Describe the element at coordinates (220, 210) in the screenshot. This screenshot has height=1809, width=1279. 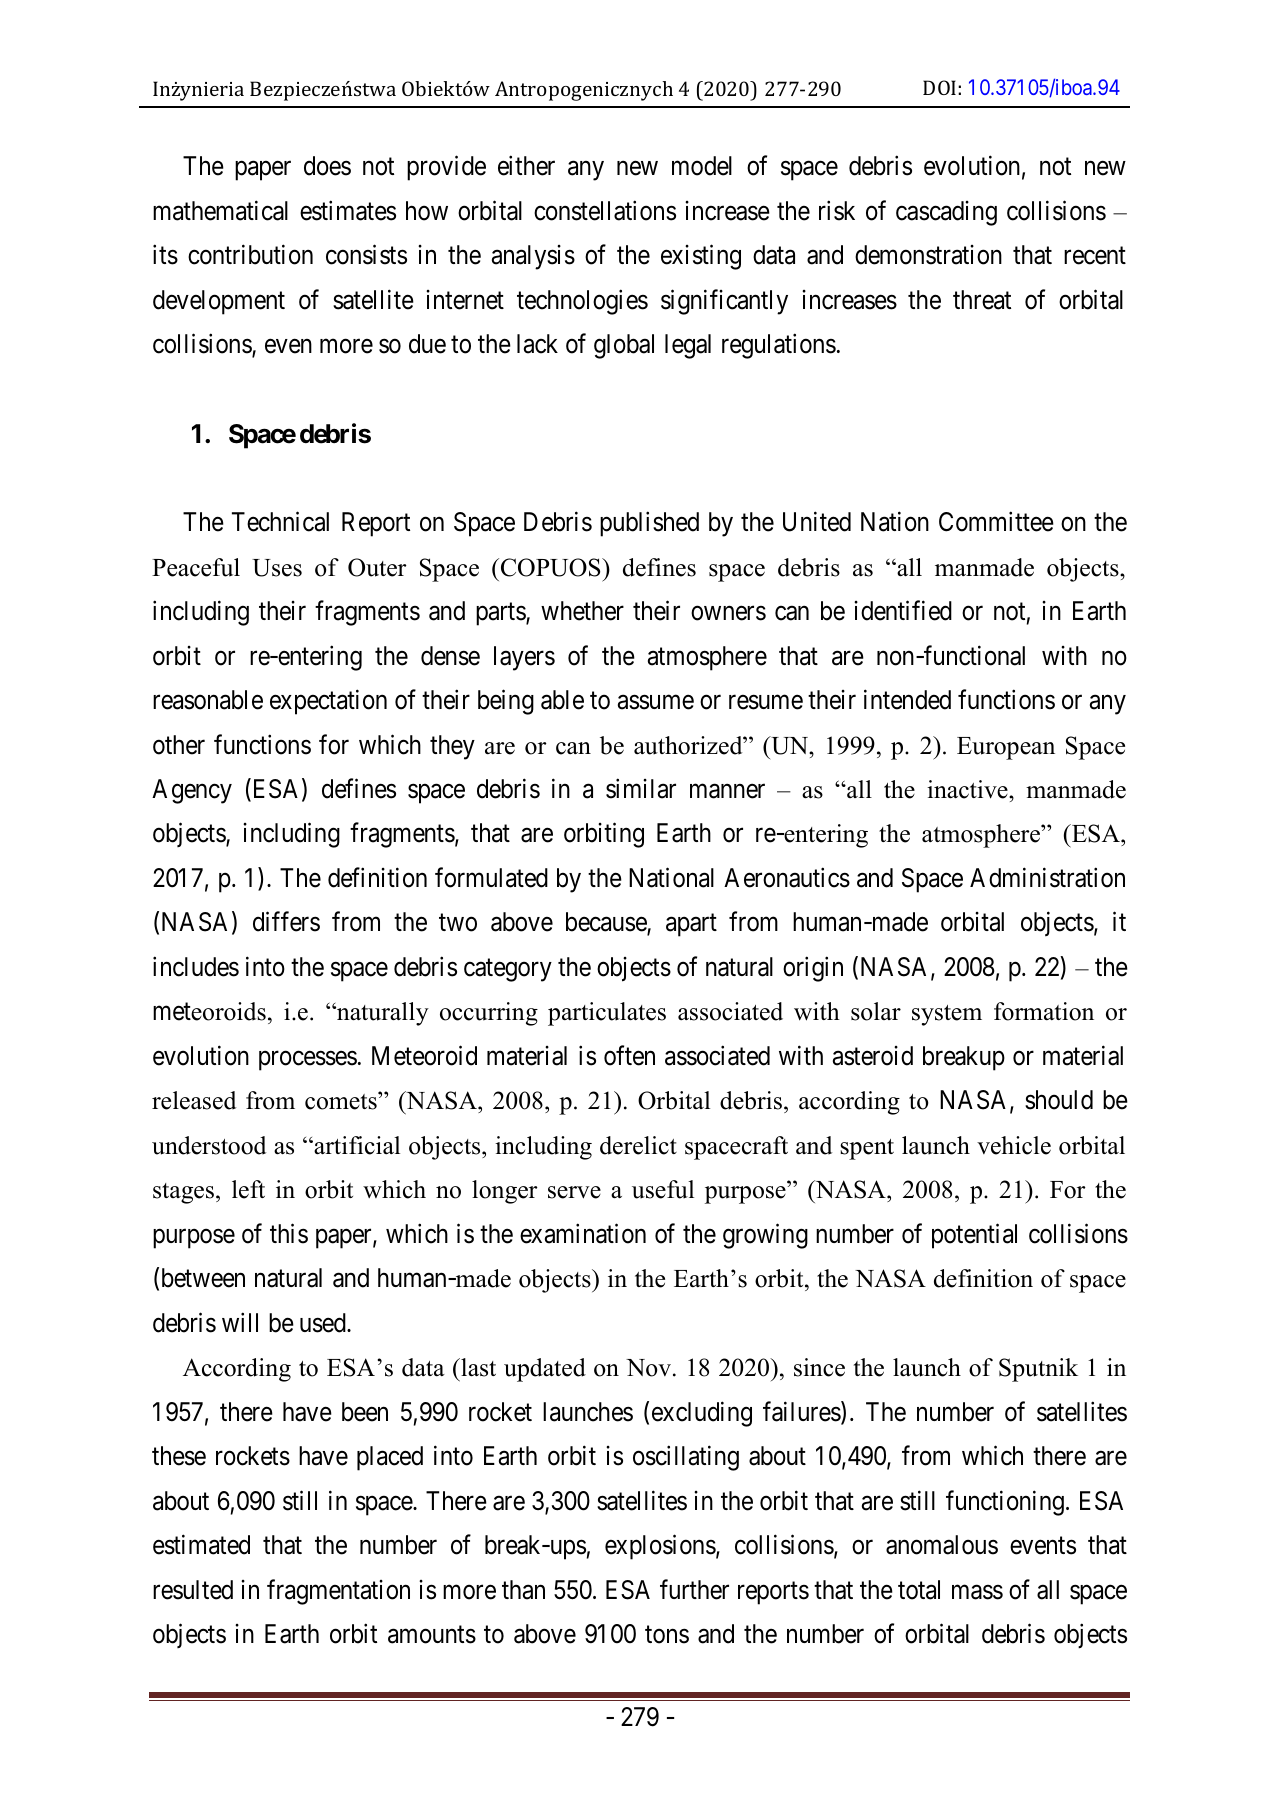
I see `mathematical` at that location.
